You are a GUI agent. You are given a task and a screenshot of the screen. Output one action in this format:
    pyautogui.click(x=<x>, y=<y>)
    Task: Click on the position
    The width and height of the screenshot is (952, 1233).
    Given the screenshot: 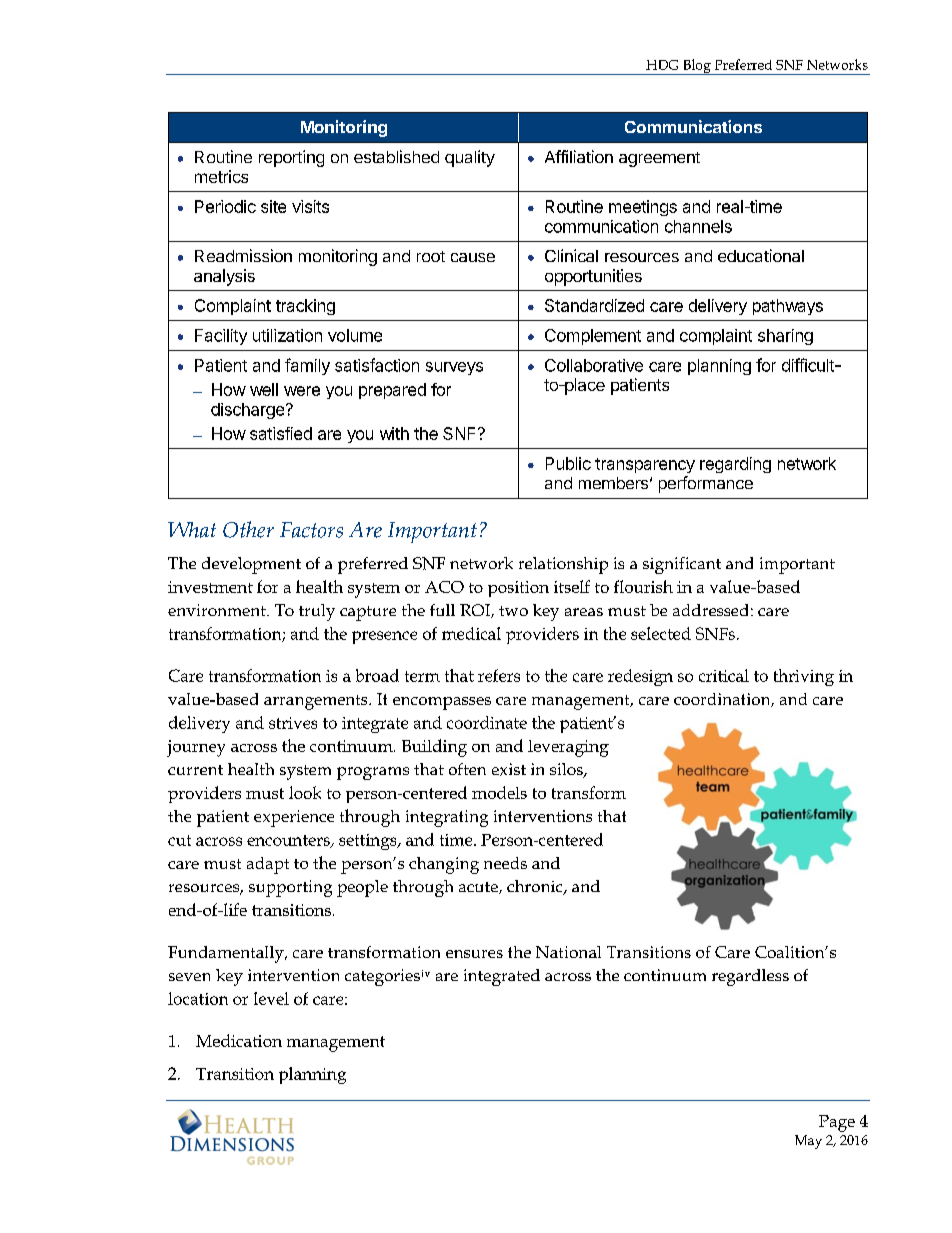 What is the action you would take?
    pyautogui.click(x=518, y=589)
